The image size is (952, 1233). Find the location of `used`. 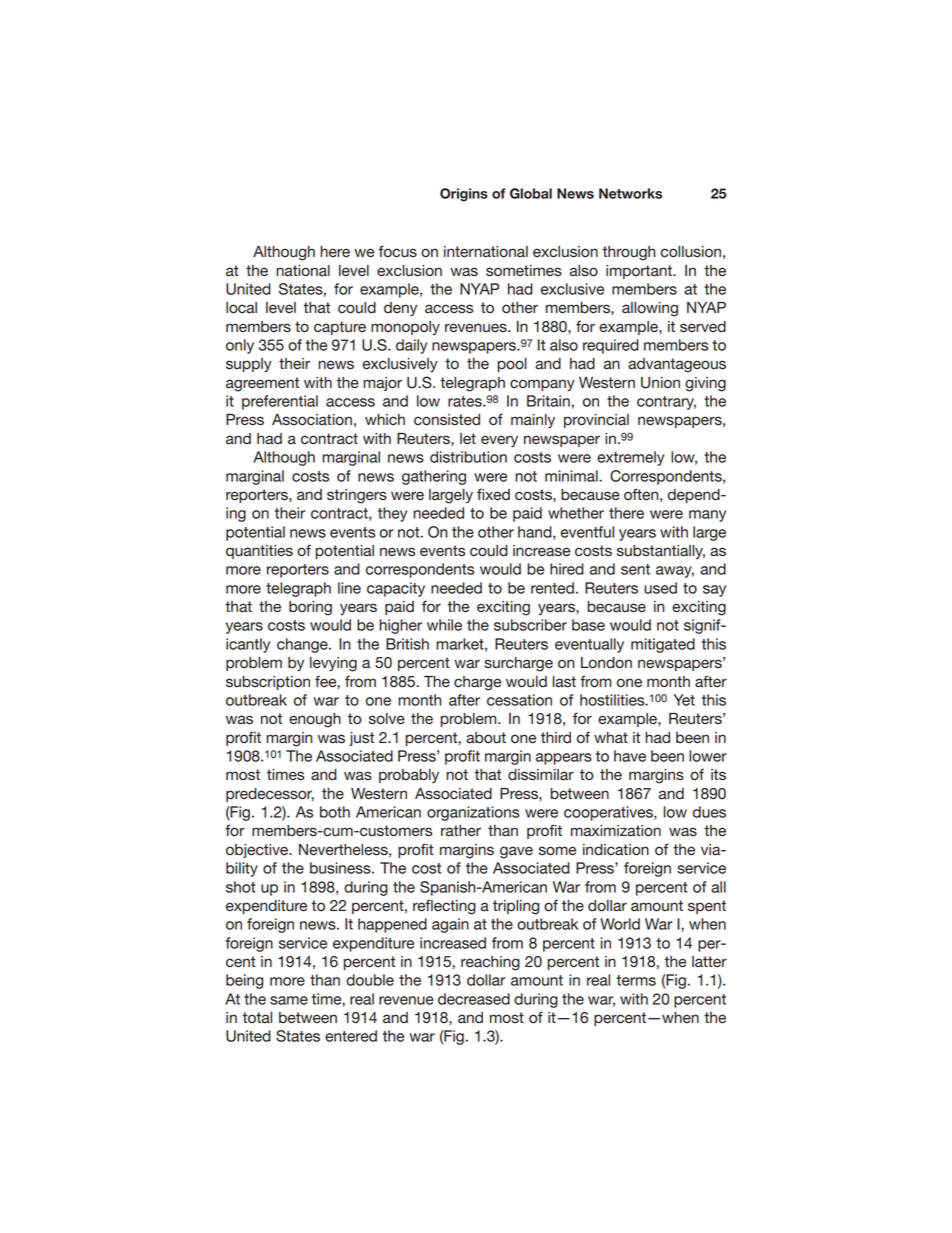

used is located at coordinates (660, 588).
